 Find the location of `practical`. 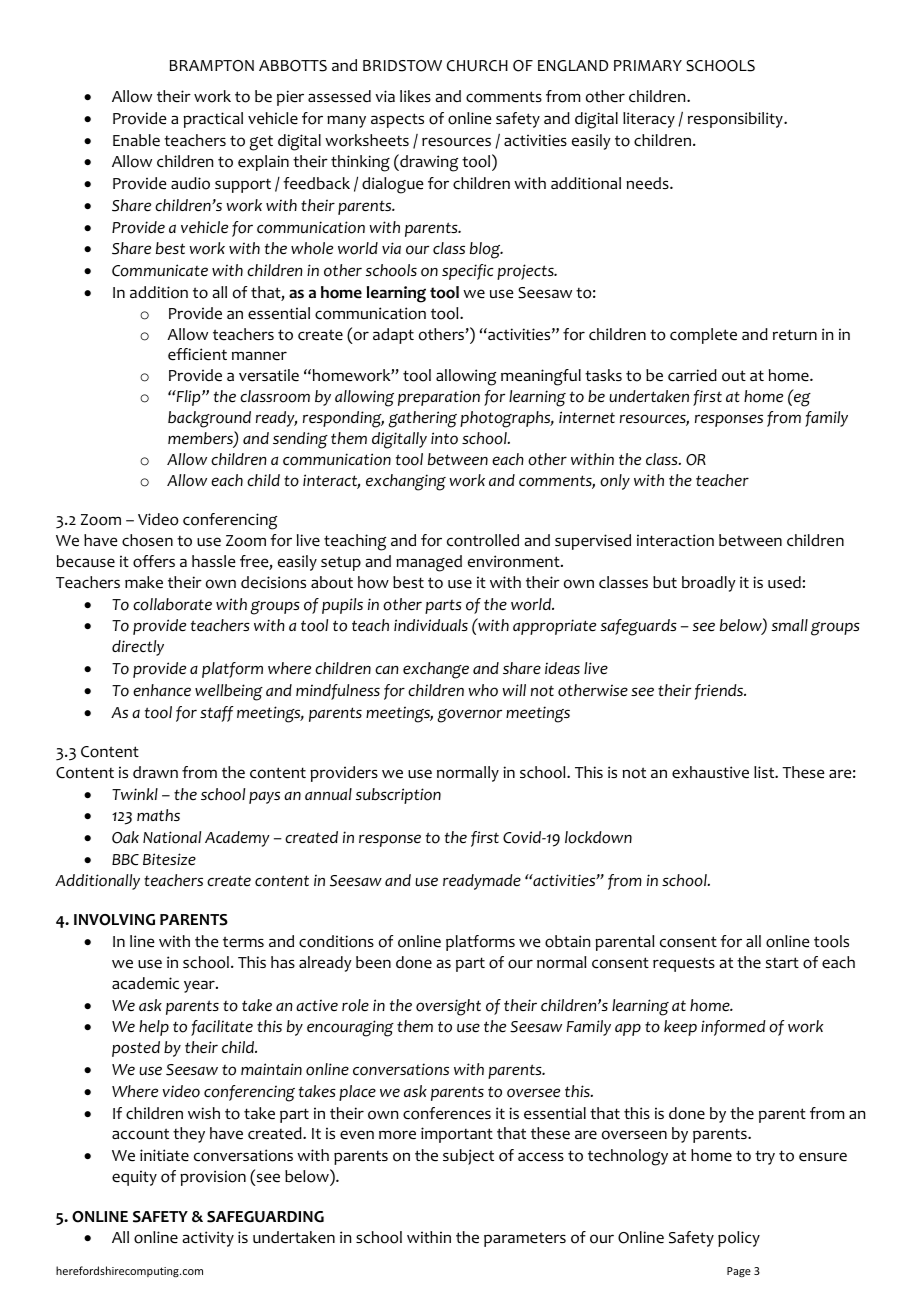

practical is located at coordinates (213, 120).
